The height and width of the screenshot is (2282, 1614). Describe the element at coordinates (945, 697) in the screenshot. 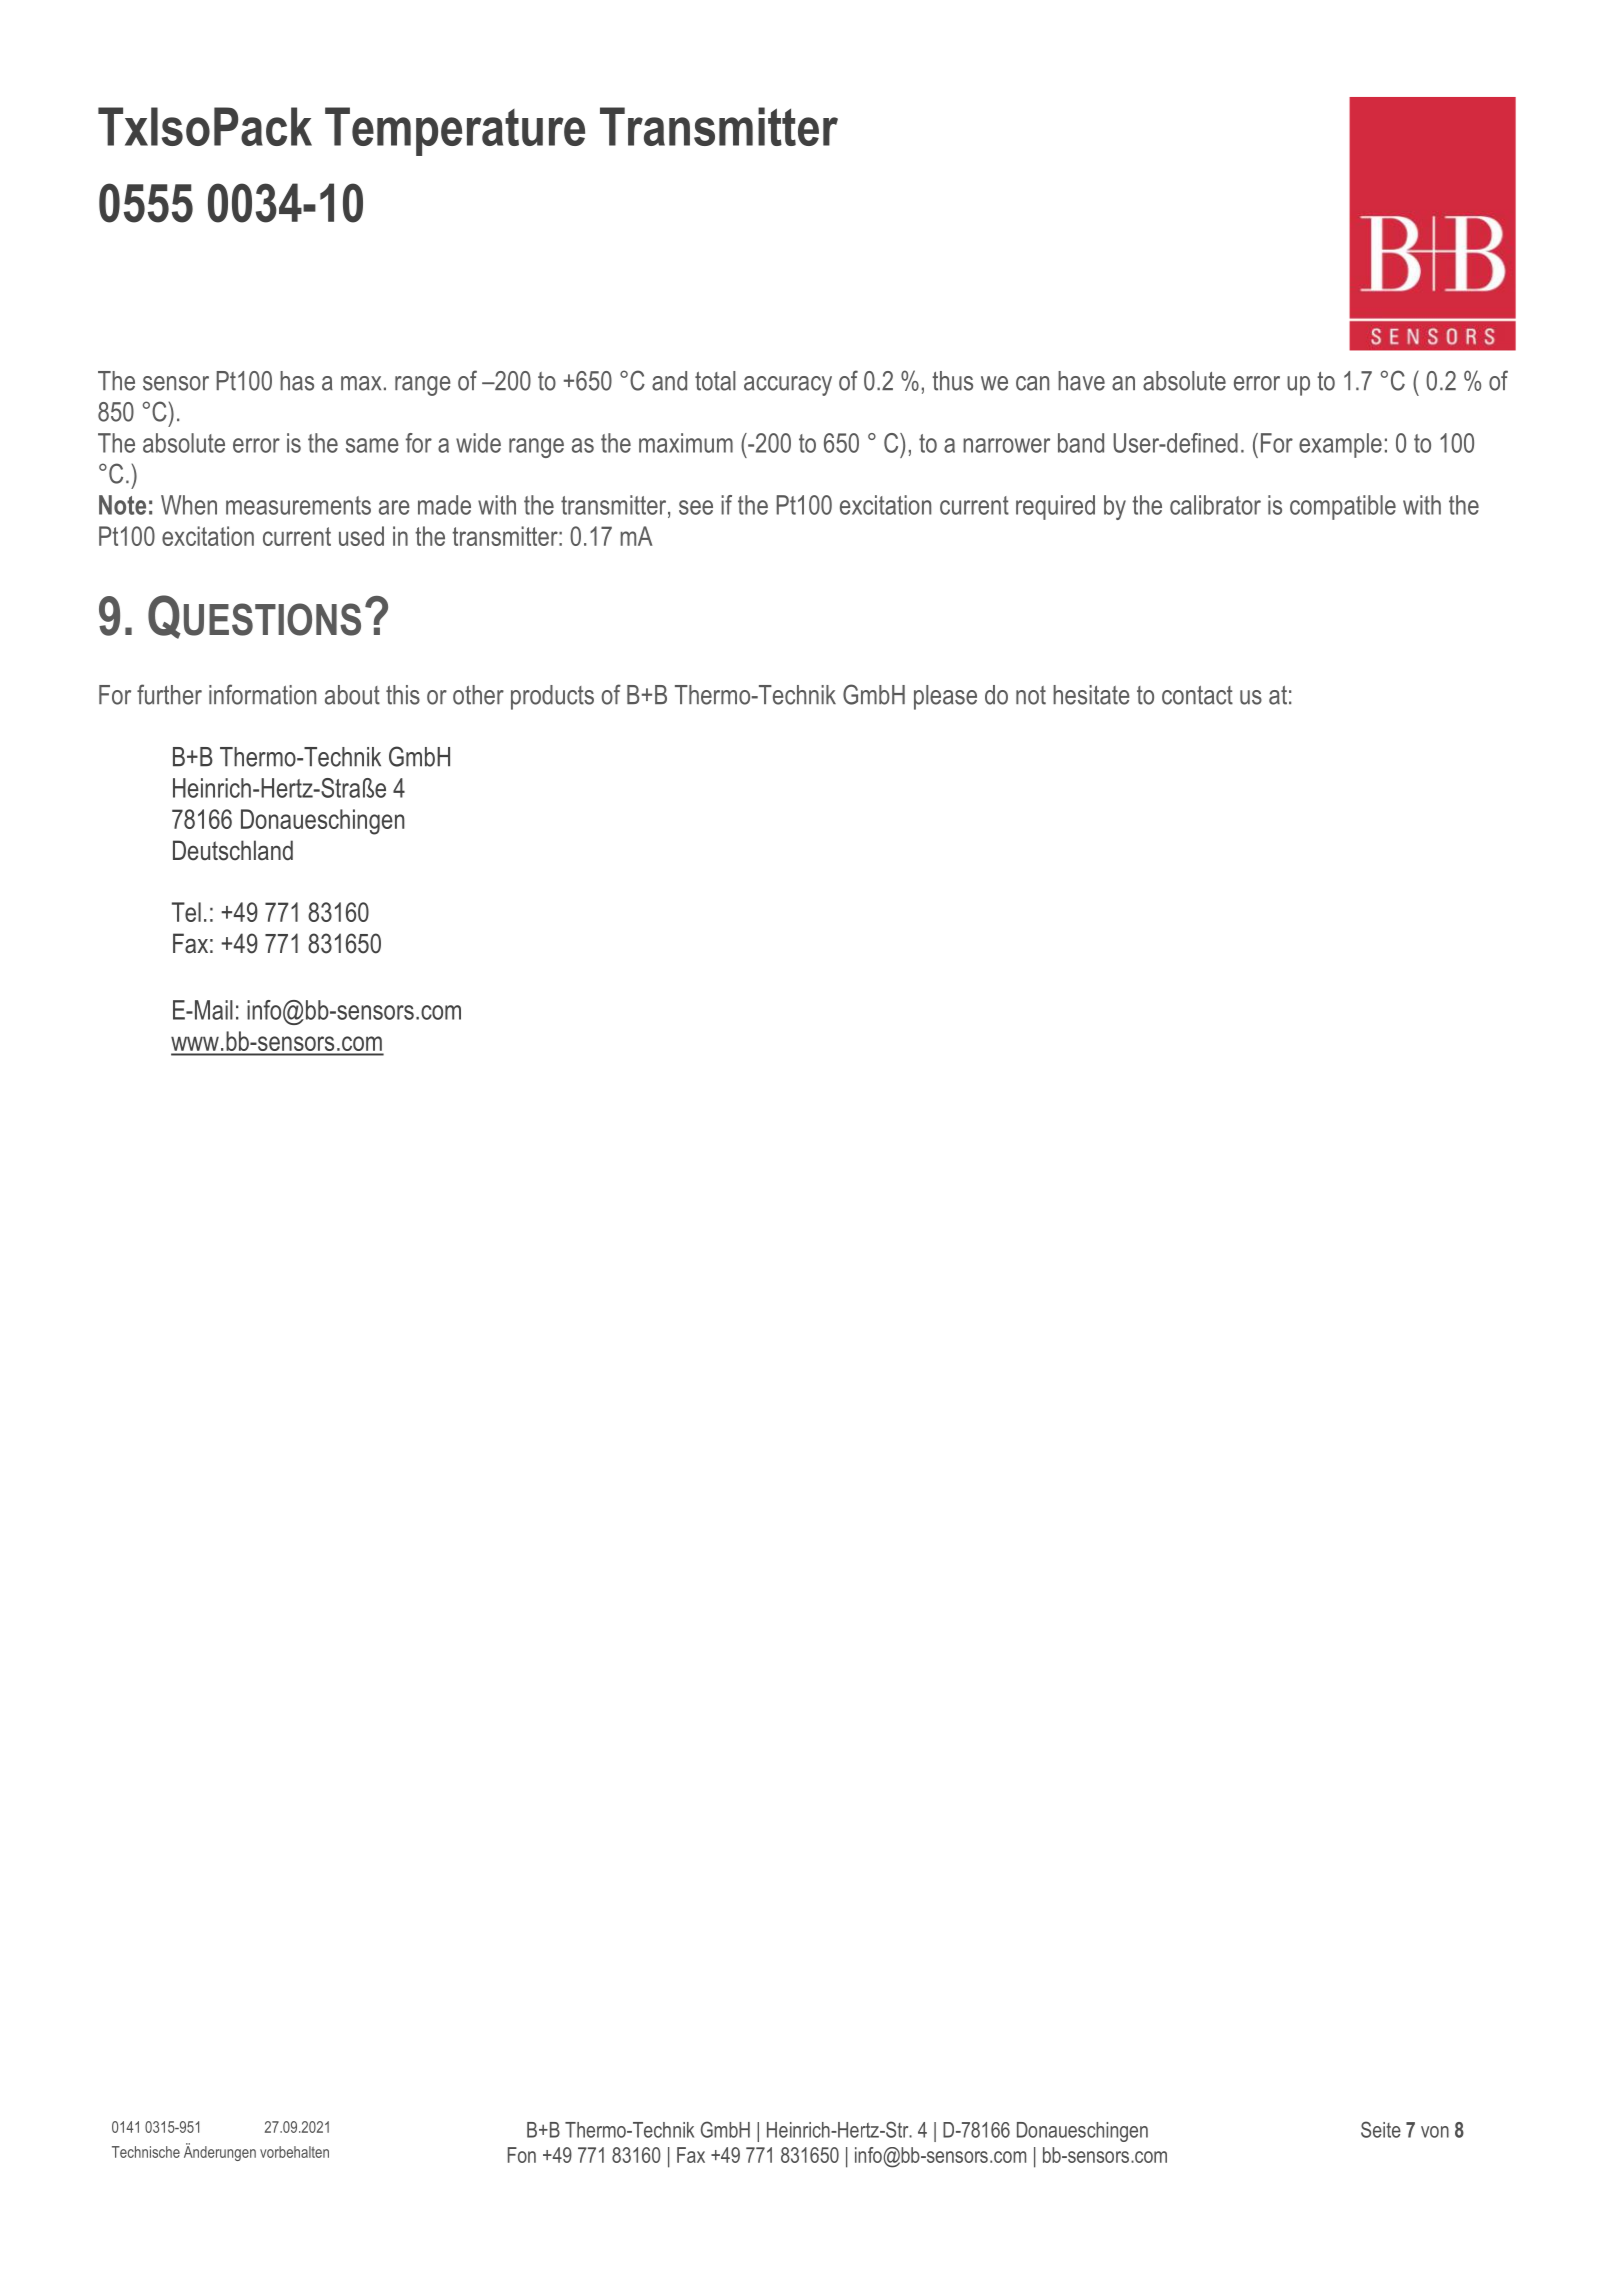

I see `please` at that location.
